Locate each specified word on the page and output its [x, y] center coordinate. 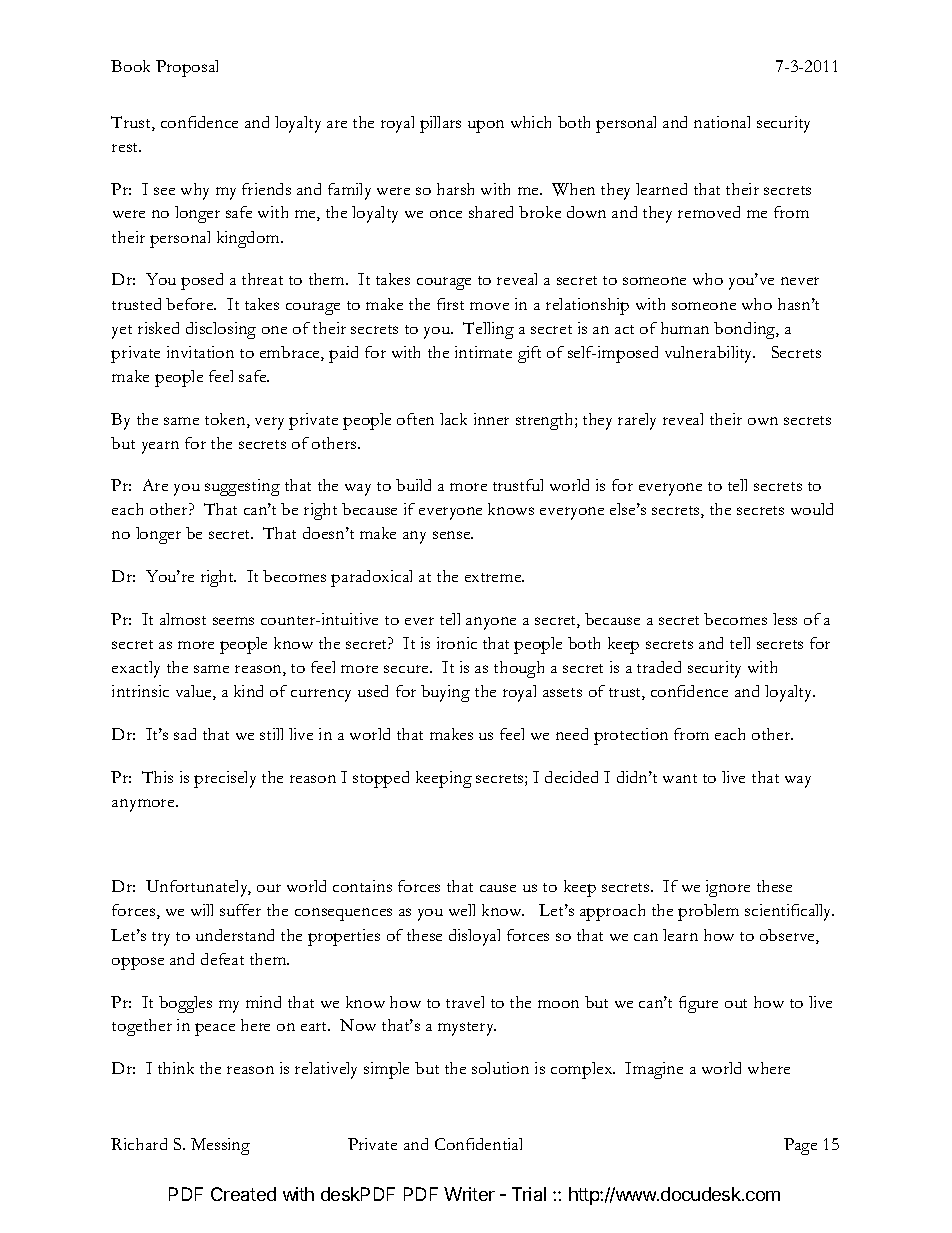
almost [183, 619]
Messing [220, 1146]
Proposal [187, 68]
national [722, 122]
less [785, 619]
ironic [457, 643]
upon [486, 126]
